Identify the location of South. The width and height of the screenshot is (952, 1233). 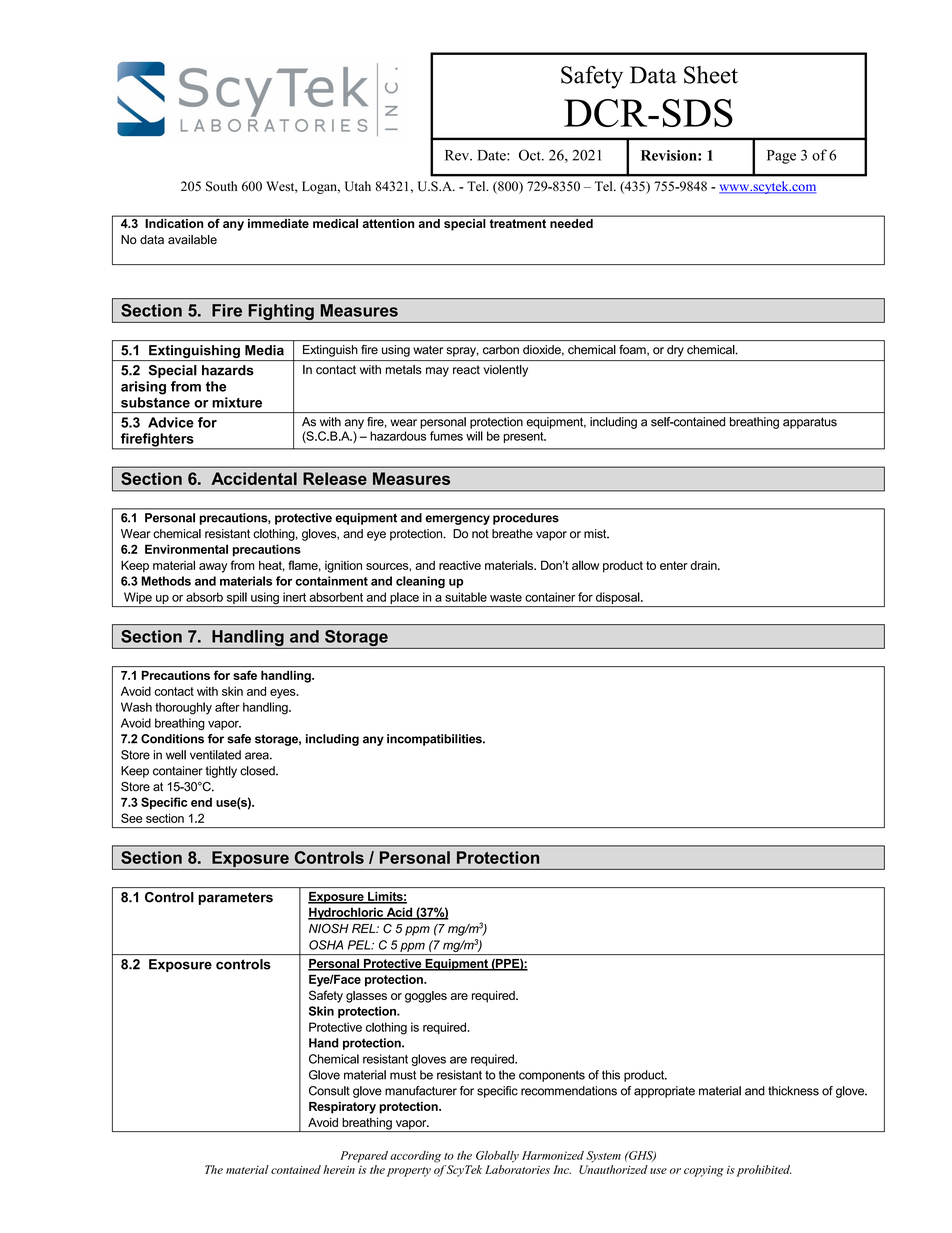
(221, 186).
